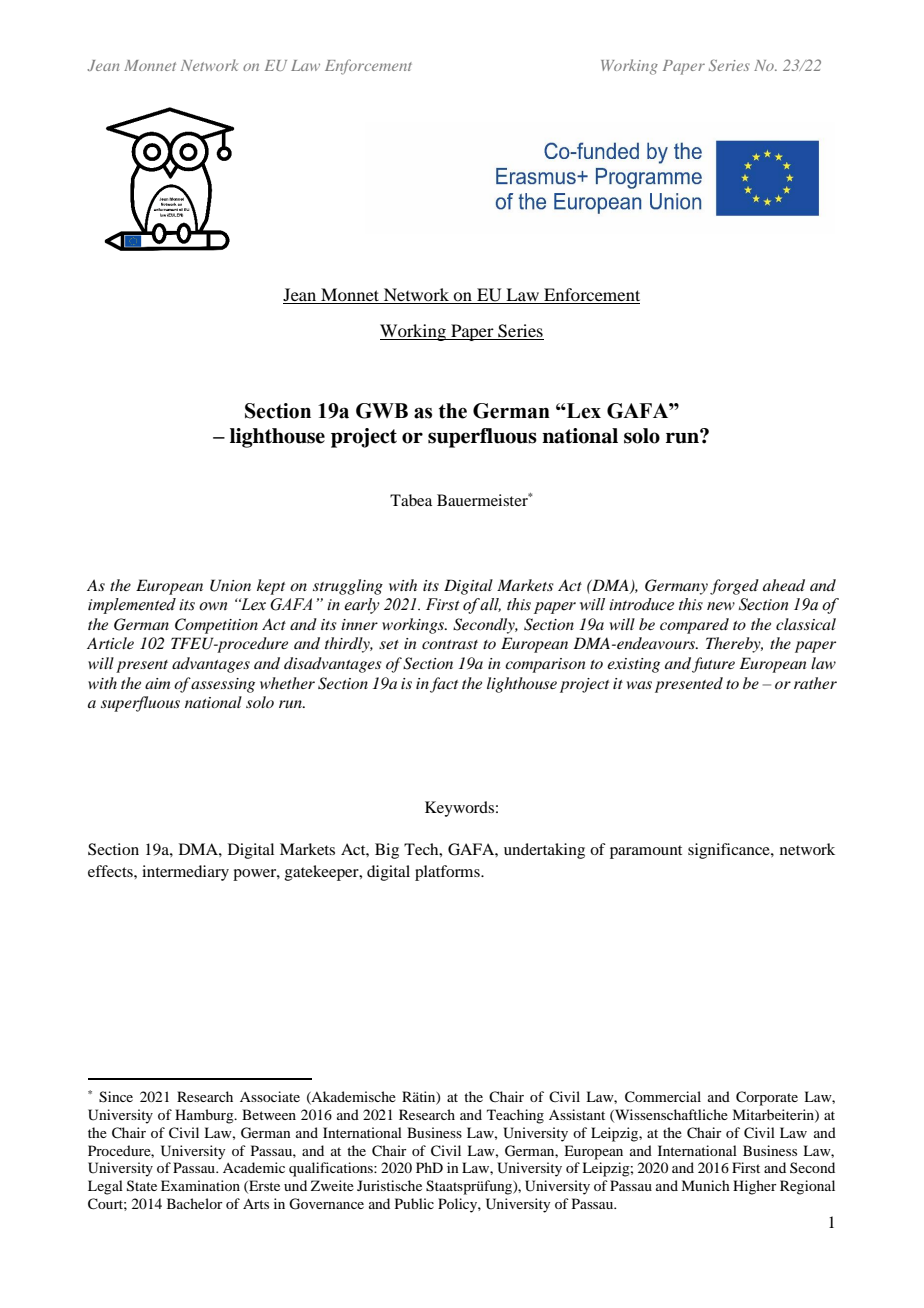 This screenshot has height=1308, width=924. I want to click on future, so click(713, 665).
